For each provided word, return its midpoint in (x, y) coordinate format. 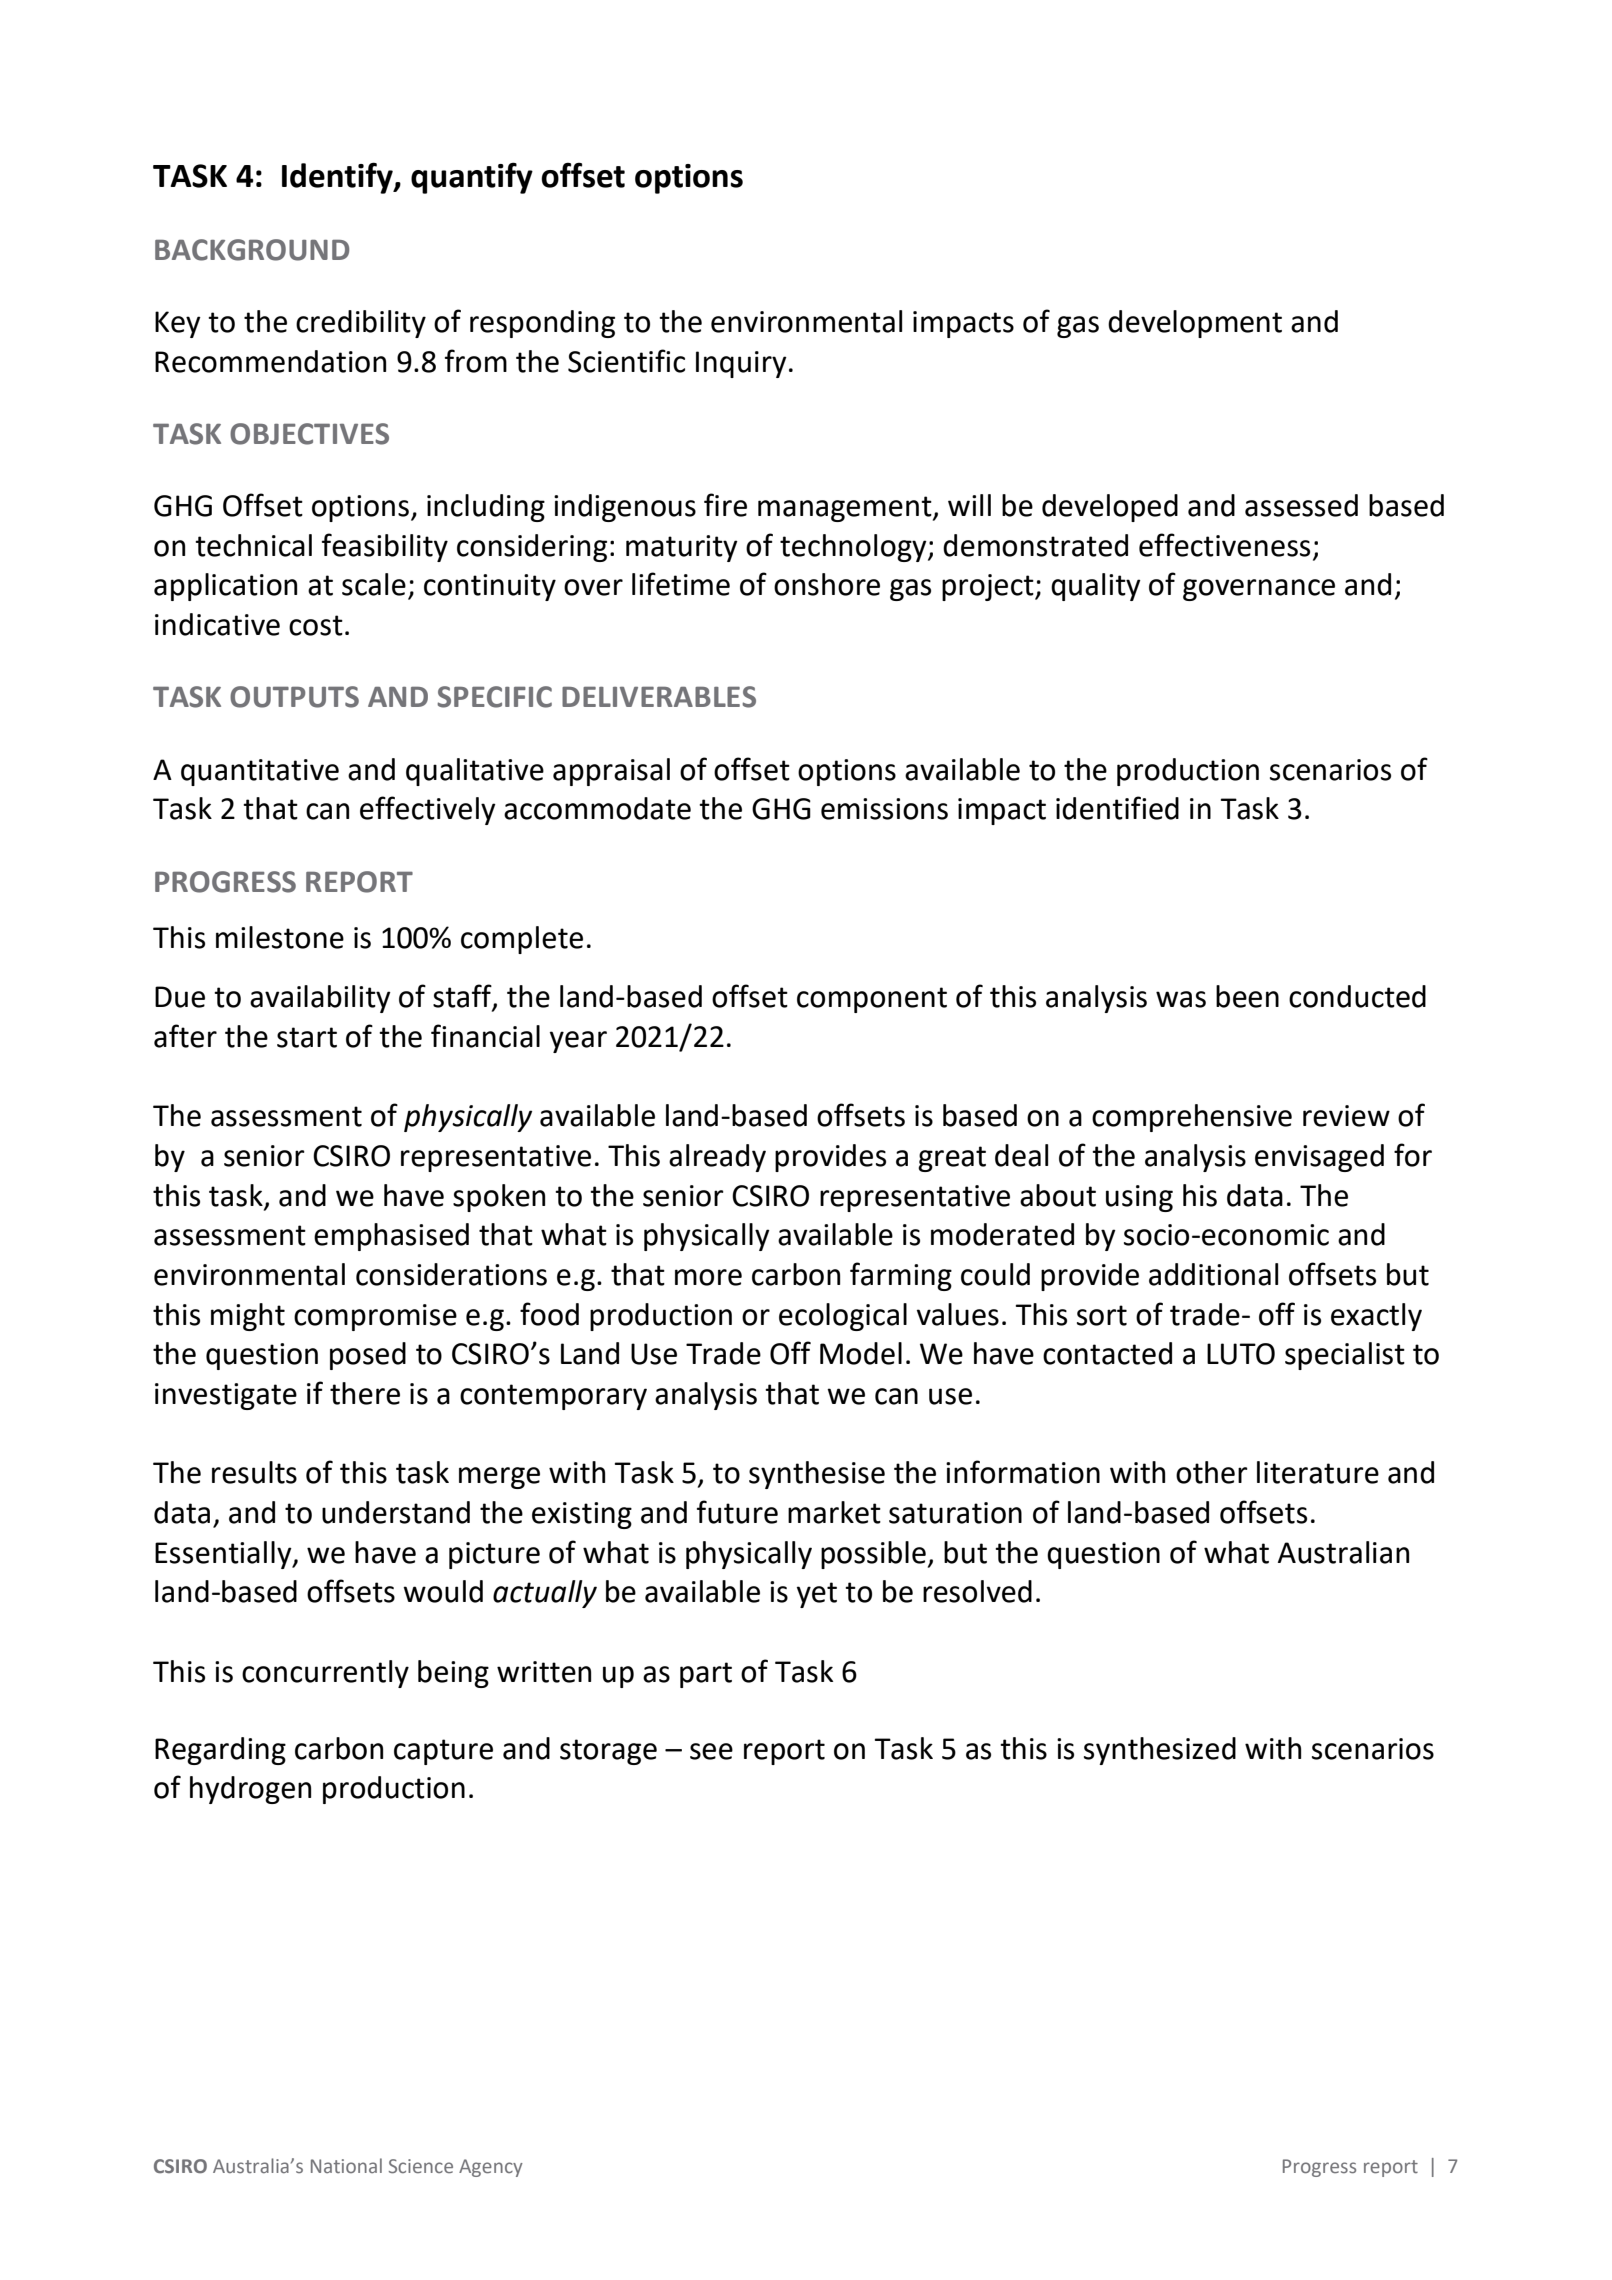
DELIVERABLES (659, 697)
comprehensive (1192, 1118)
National (346, 2165)
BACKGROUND (252, 250)
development (1195, 324)
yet (817, 1595)
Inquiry (741, 364)
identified (1117, 808)
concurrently (325, 1674)
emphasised (391, 1237)
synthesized (1160, 1751)
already (717, 1158)
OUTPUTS (294, 697)
